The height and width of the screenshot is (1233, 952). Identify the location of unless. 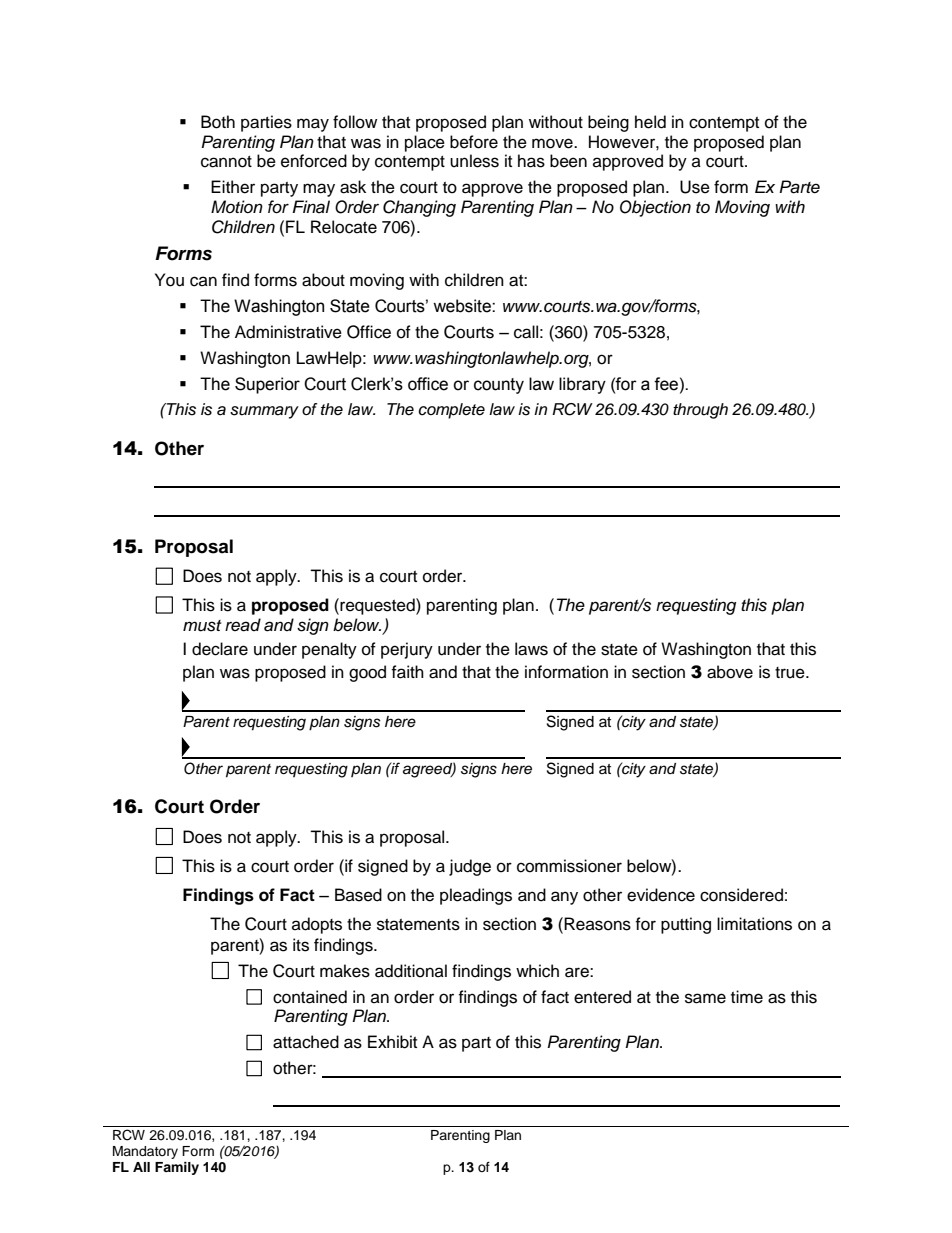
(474, 161).
